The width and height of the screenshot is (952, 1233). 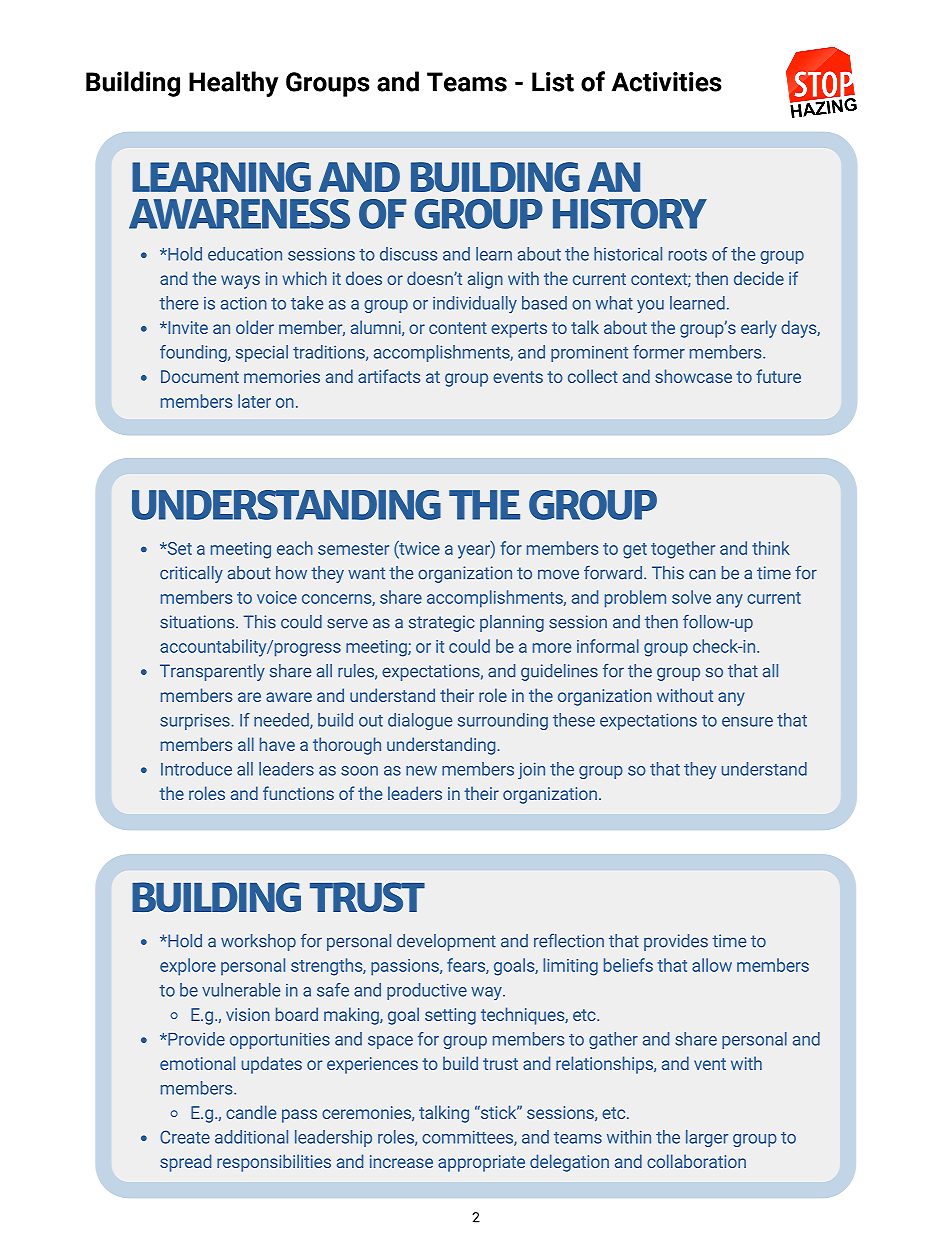 I want to click on Healthy, so click(x=233, y=84).
